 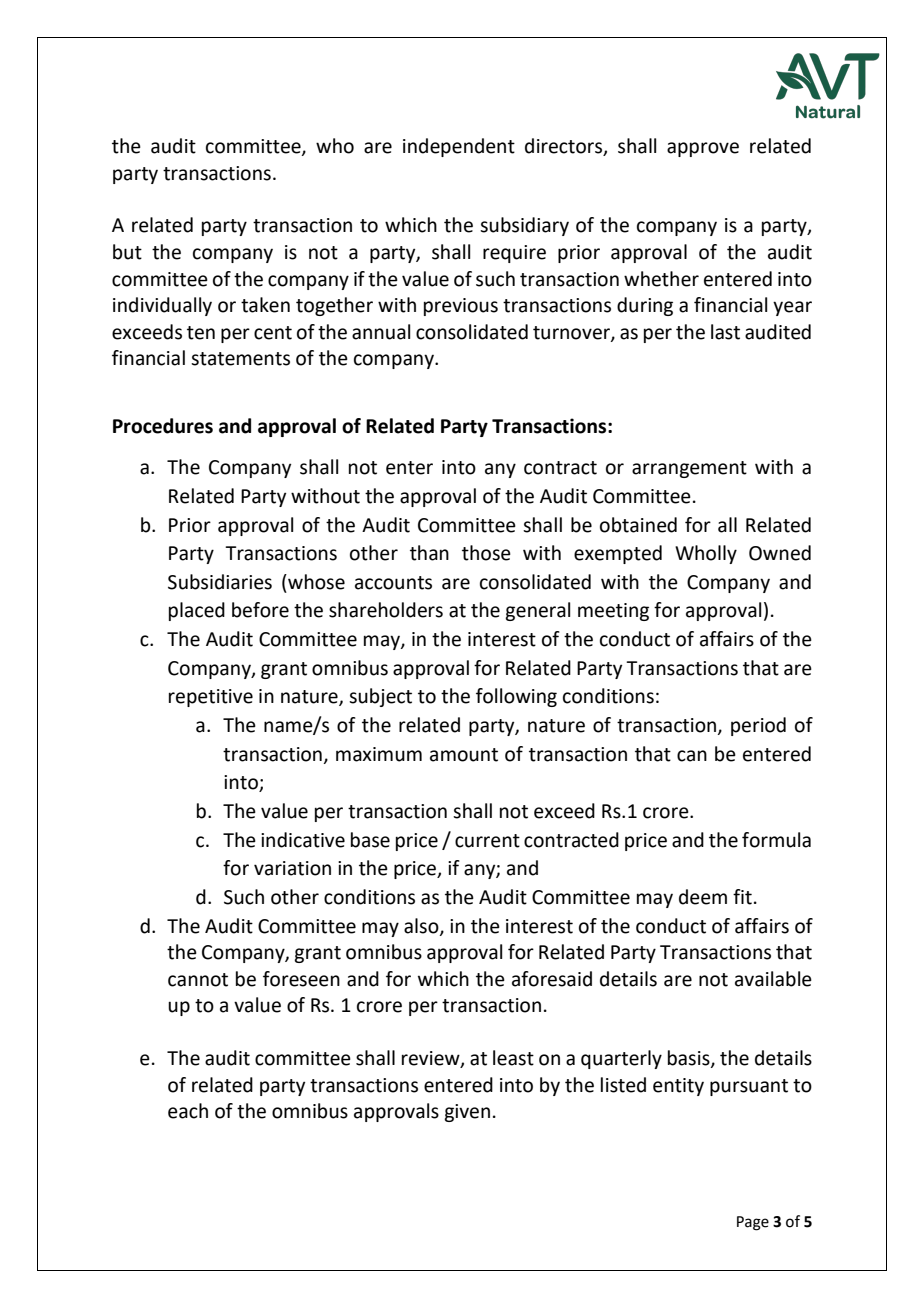 What do you see at coordinates (459, 147) in the screenshot?
I see `independent` at bounding box center [459, 147].
